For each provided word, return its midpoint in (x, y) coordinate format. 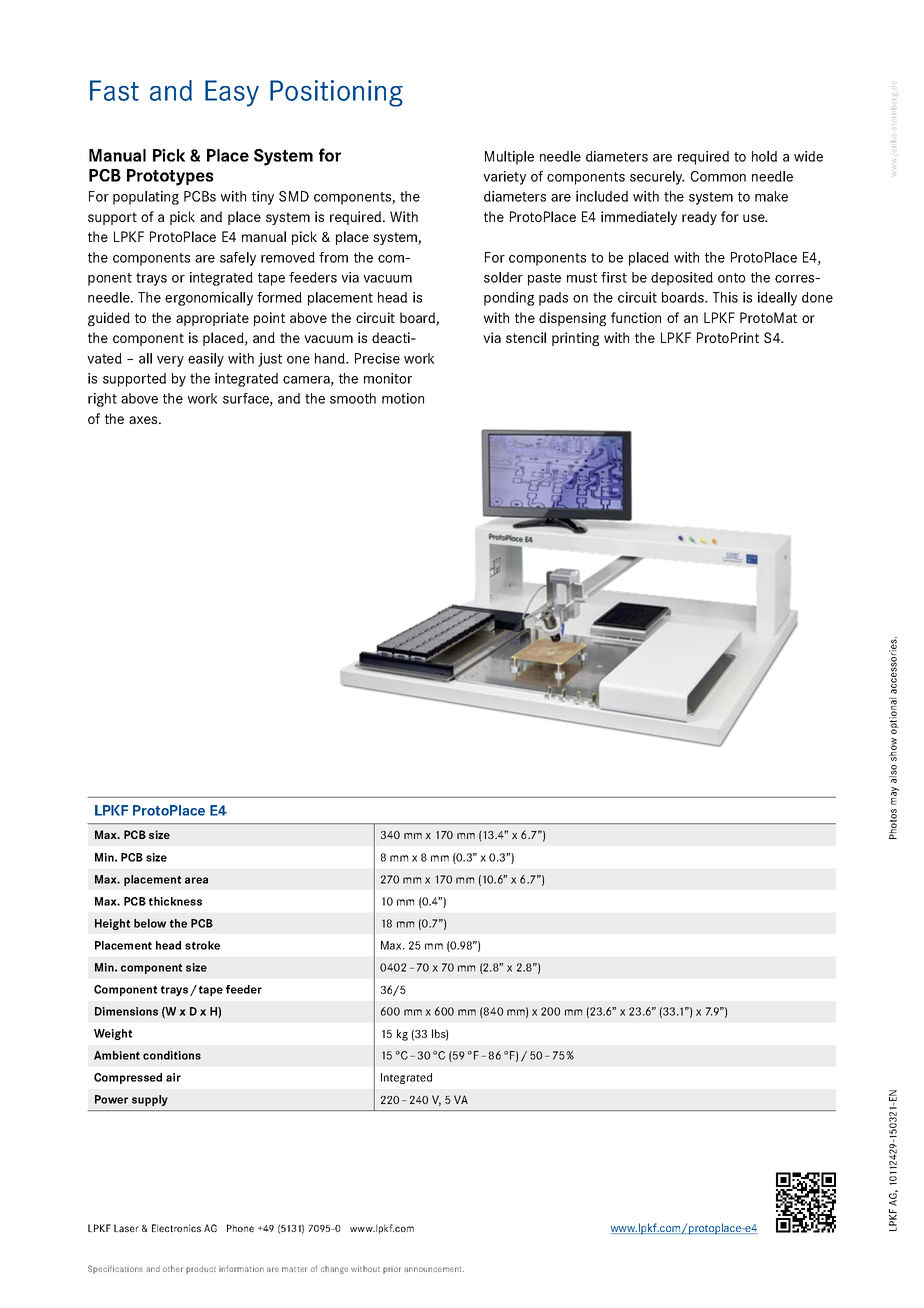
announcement (434, 1269)
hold (764, 156)
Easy (232, 93)
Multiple (509, 158)
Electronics (176, 1228)
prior (392, 1270)
